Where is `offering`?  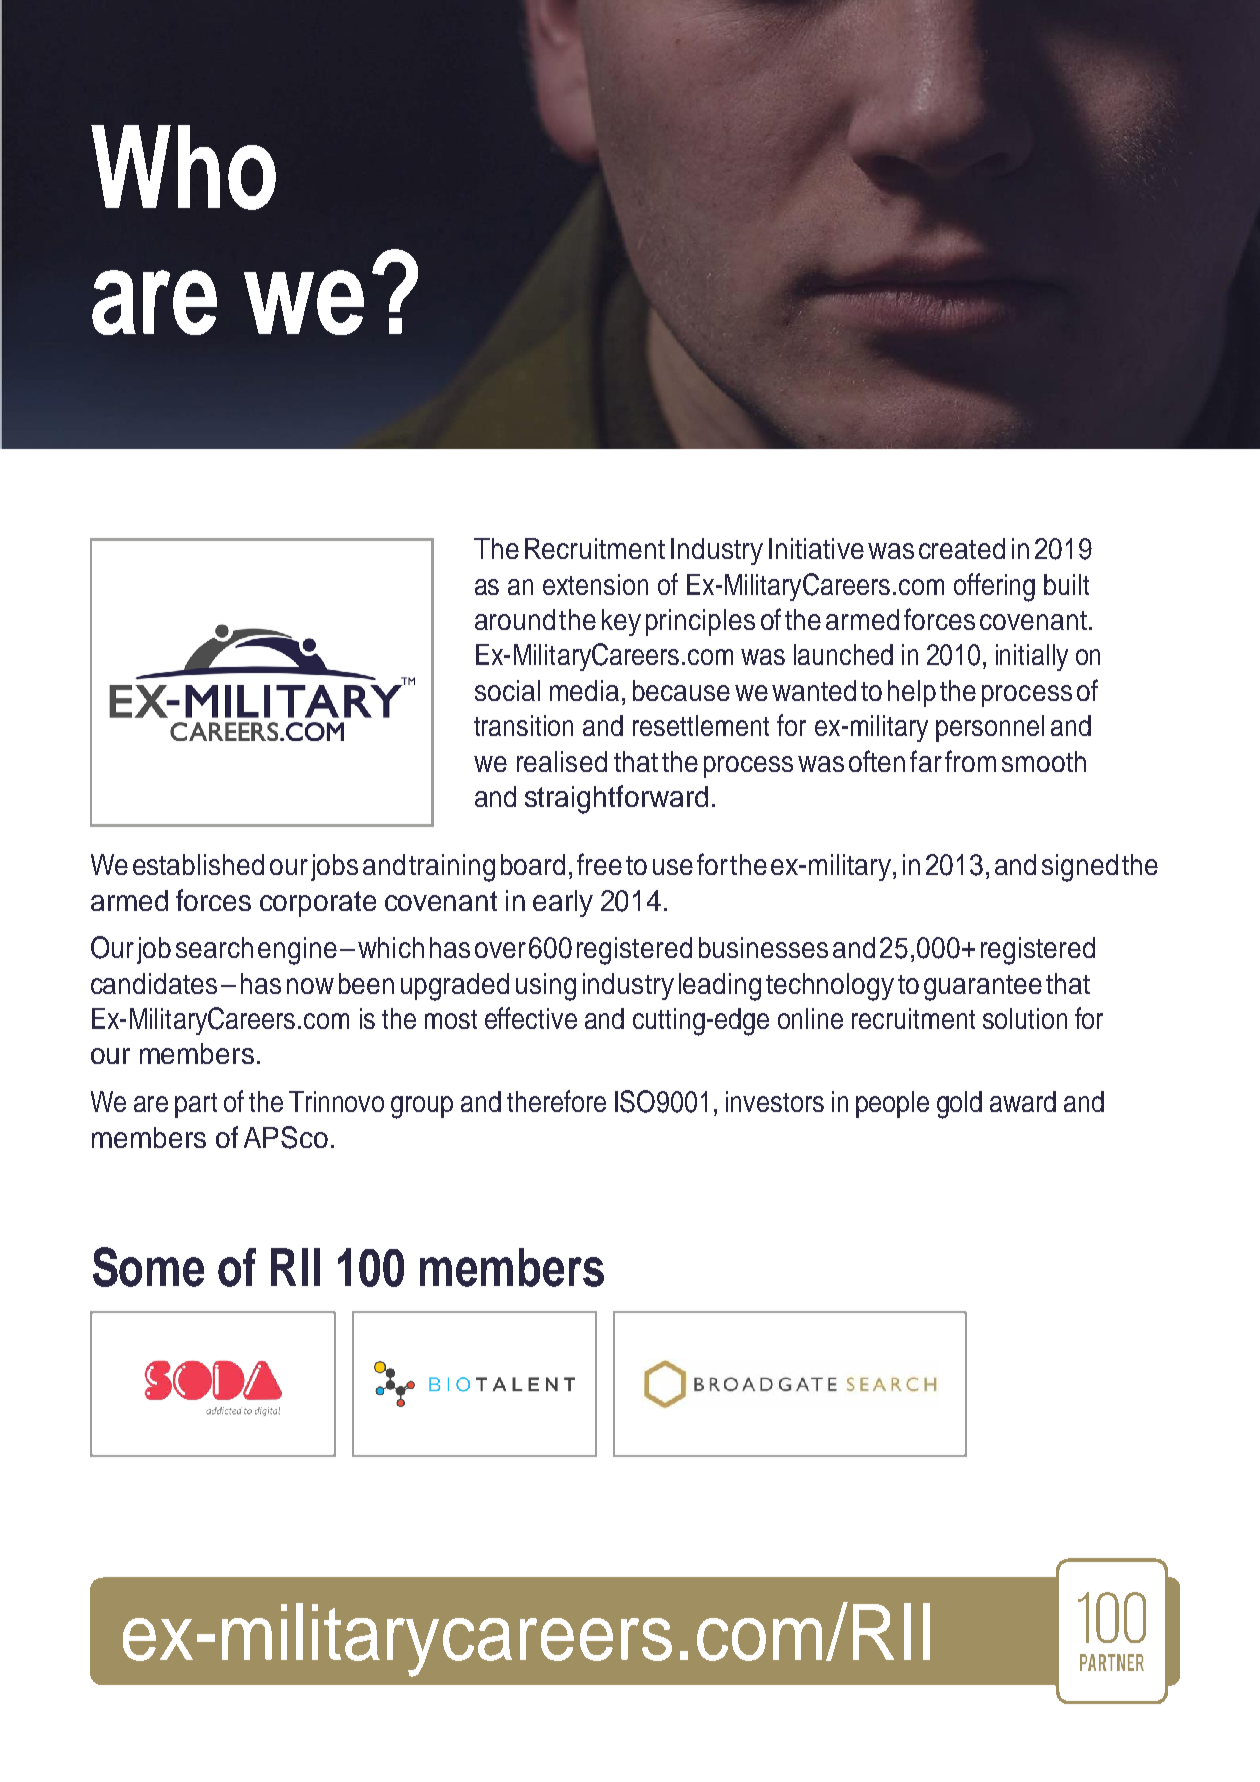
offering is located at coordinates (994, 587).
